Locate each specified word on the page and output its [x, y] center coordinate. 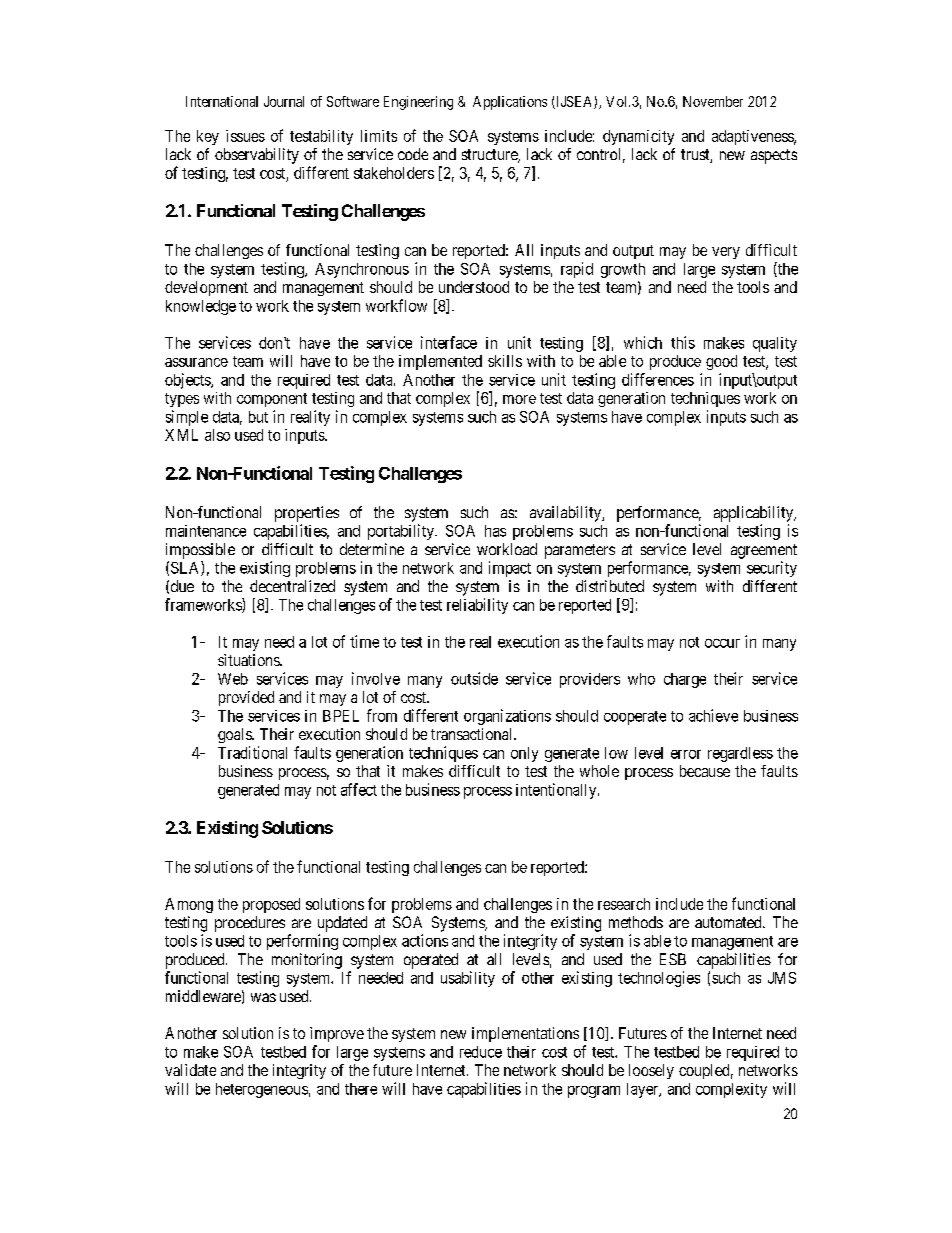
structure [490, 156]
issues [245, 136]
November [713, 101]
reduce [481, 1052]
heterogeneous [262, 1090]
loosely [651, 1071]
